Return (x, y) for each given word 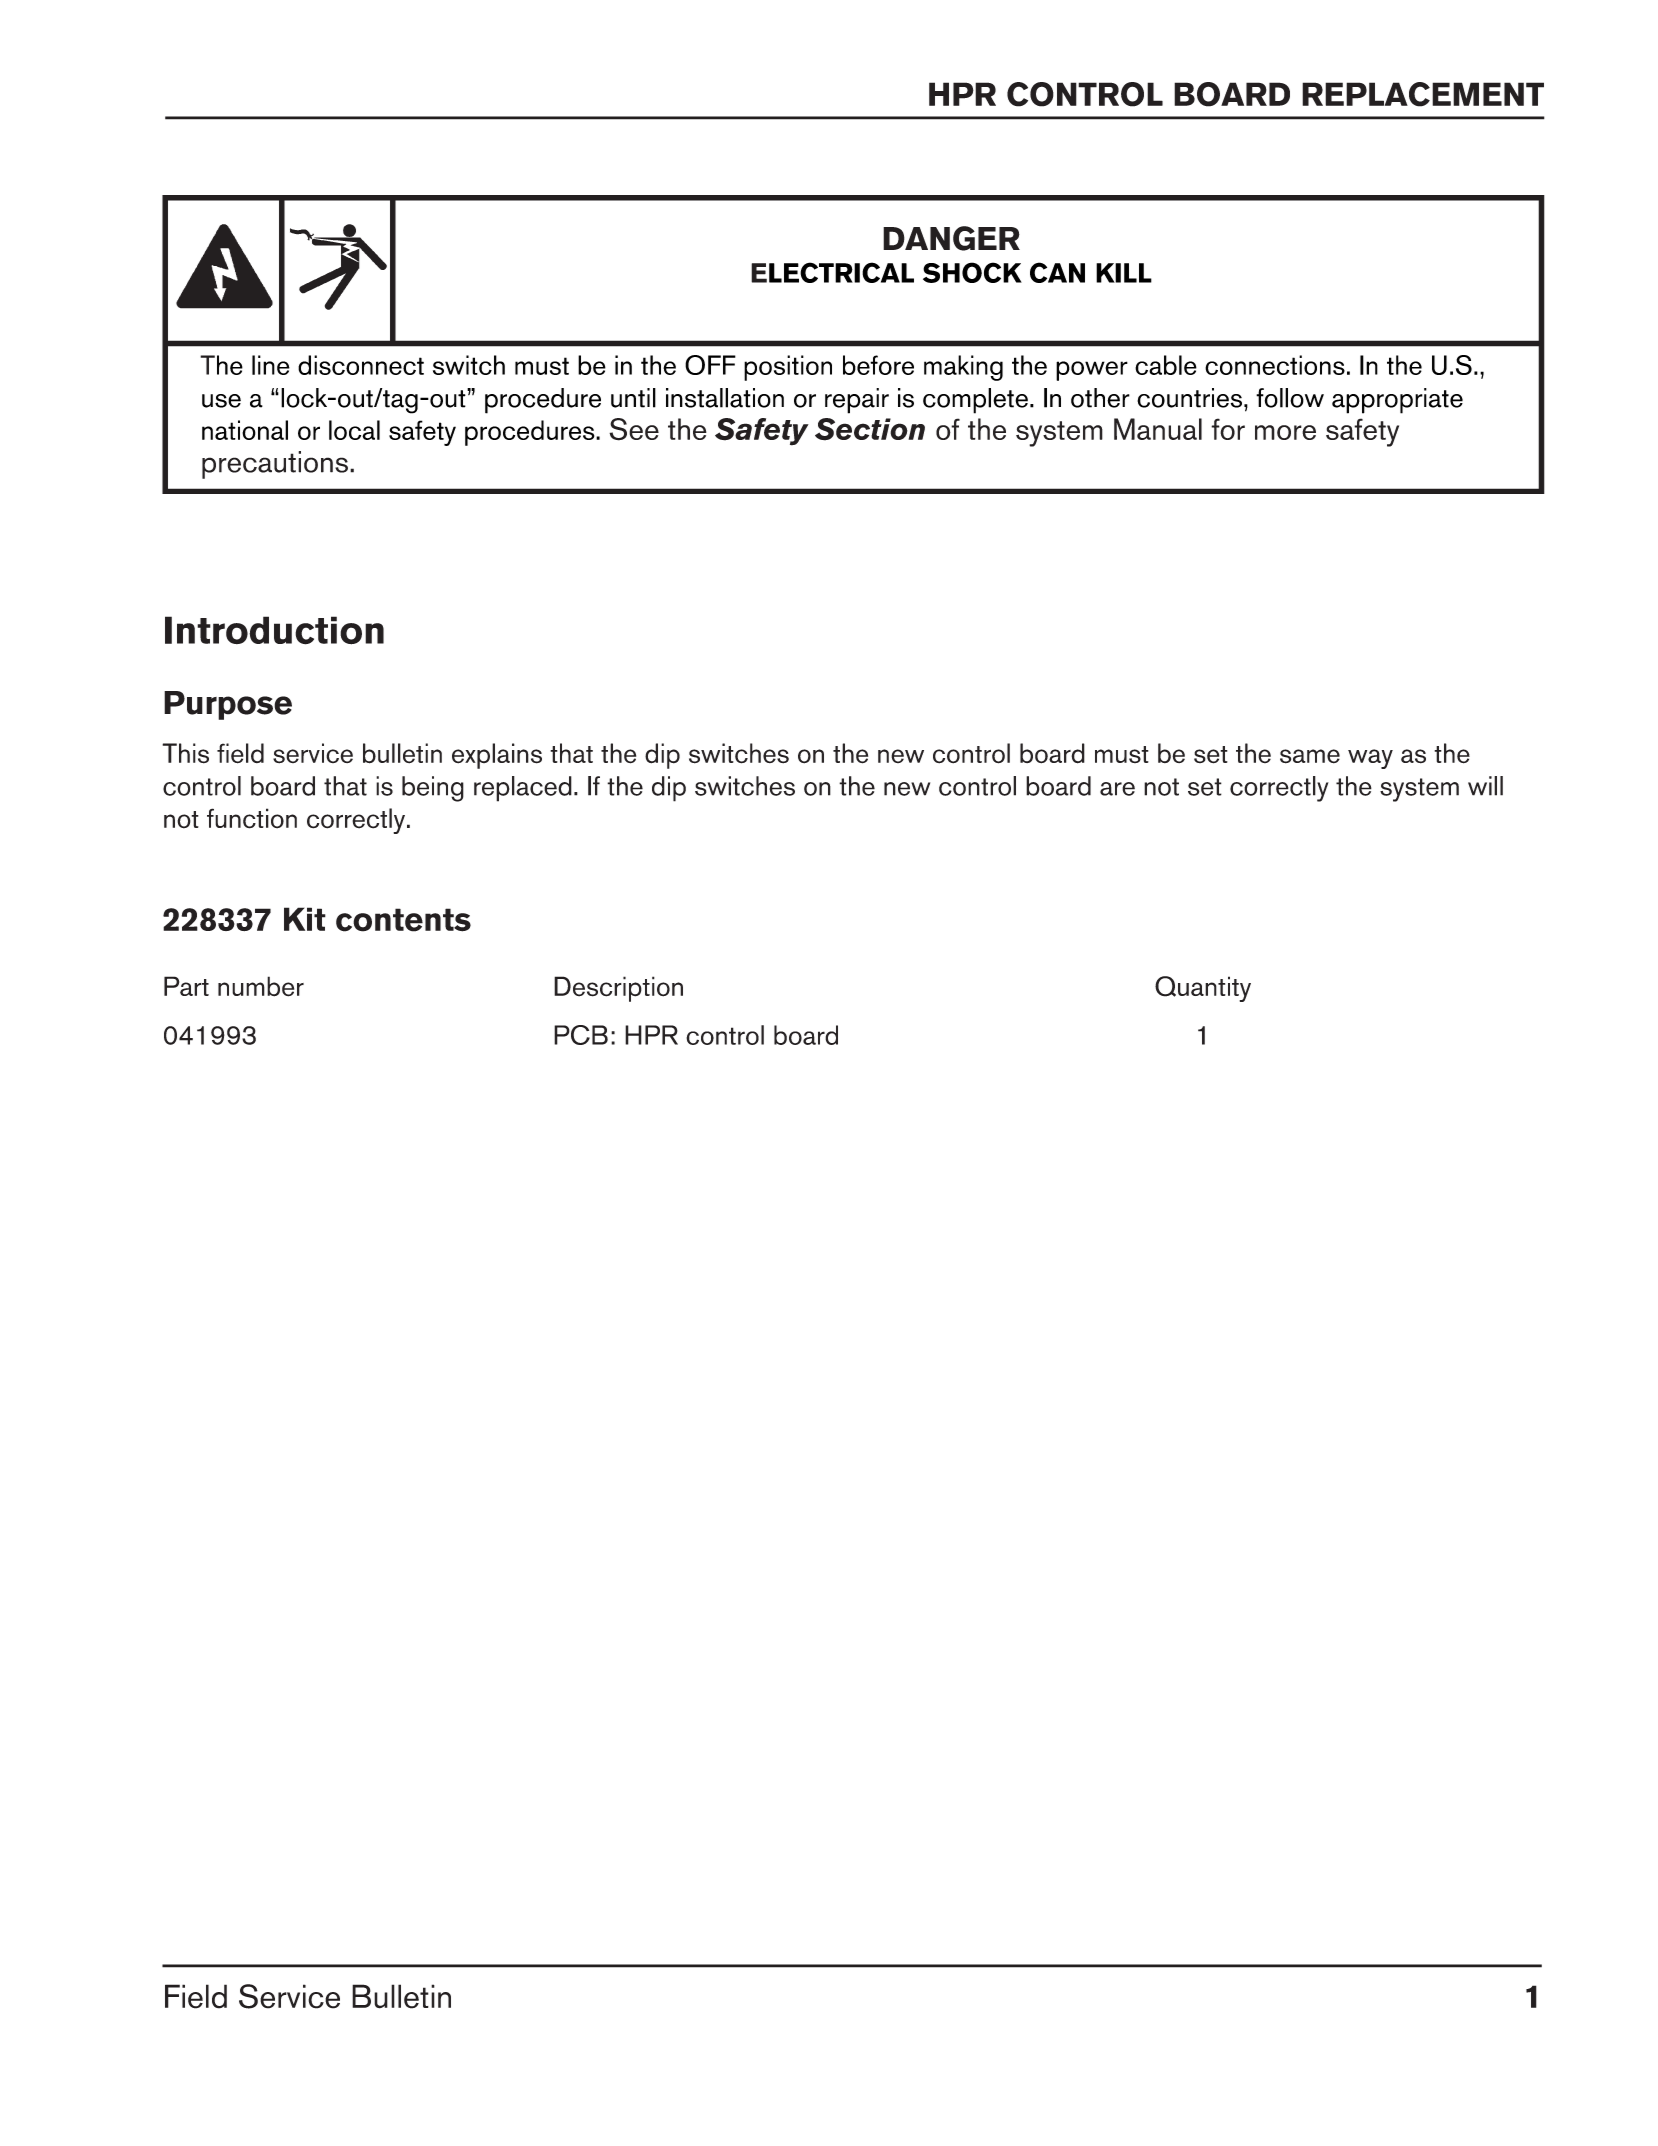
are (1117, 789)
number (261, 986)
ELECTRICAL (832, 272)
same (1310, 756)
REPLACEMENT (1423, 94)
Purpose (228, 705)
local (354, 430)
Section (870, 429)
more (1285, 432)
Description (618, 989)
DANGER (951, 238)
